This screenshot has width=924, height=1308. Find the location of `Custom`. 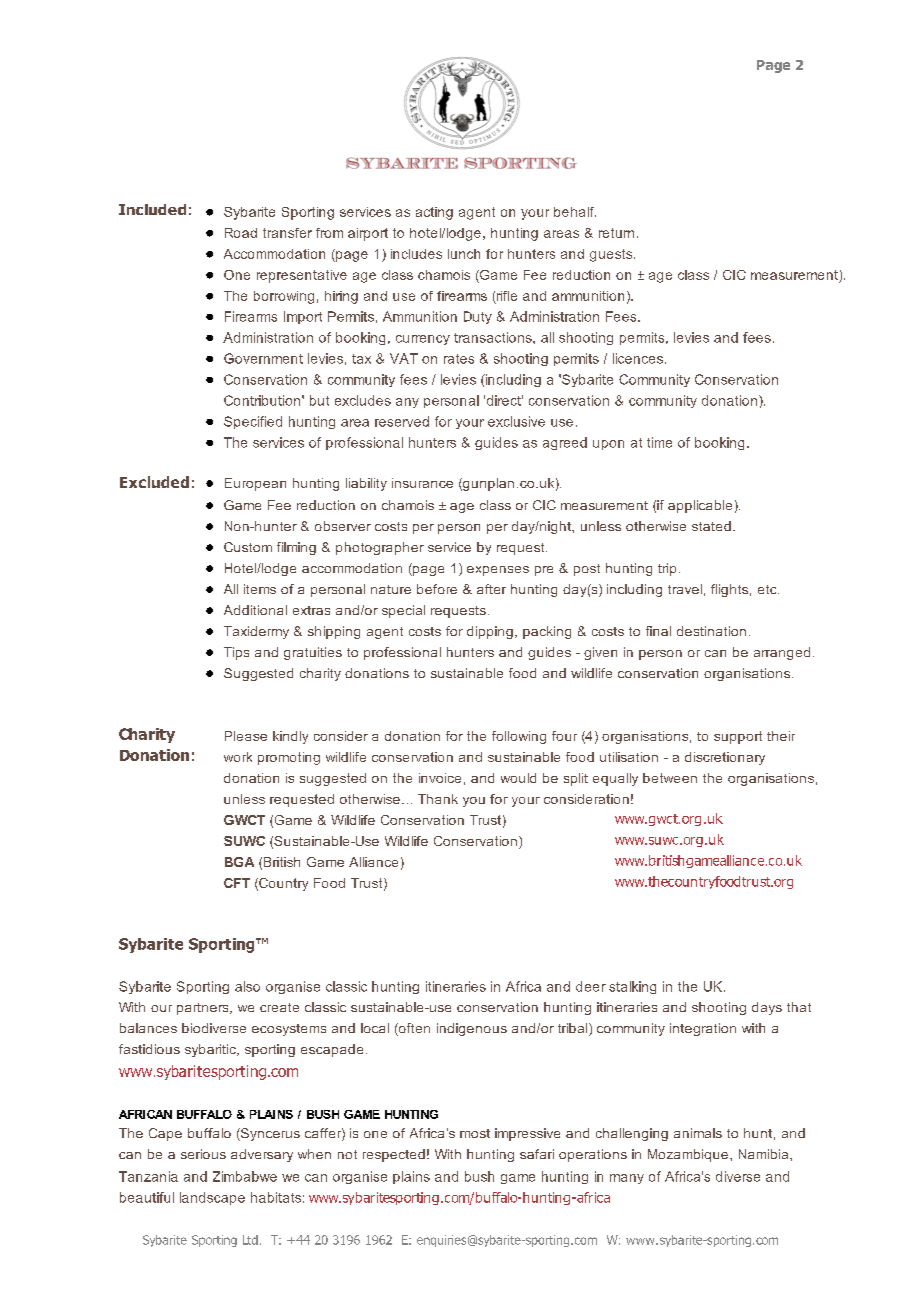

Custom is located at coordinates (248, 547).
